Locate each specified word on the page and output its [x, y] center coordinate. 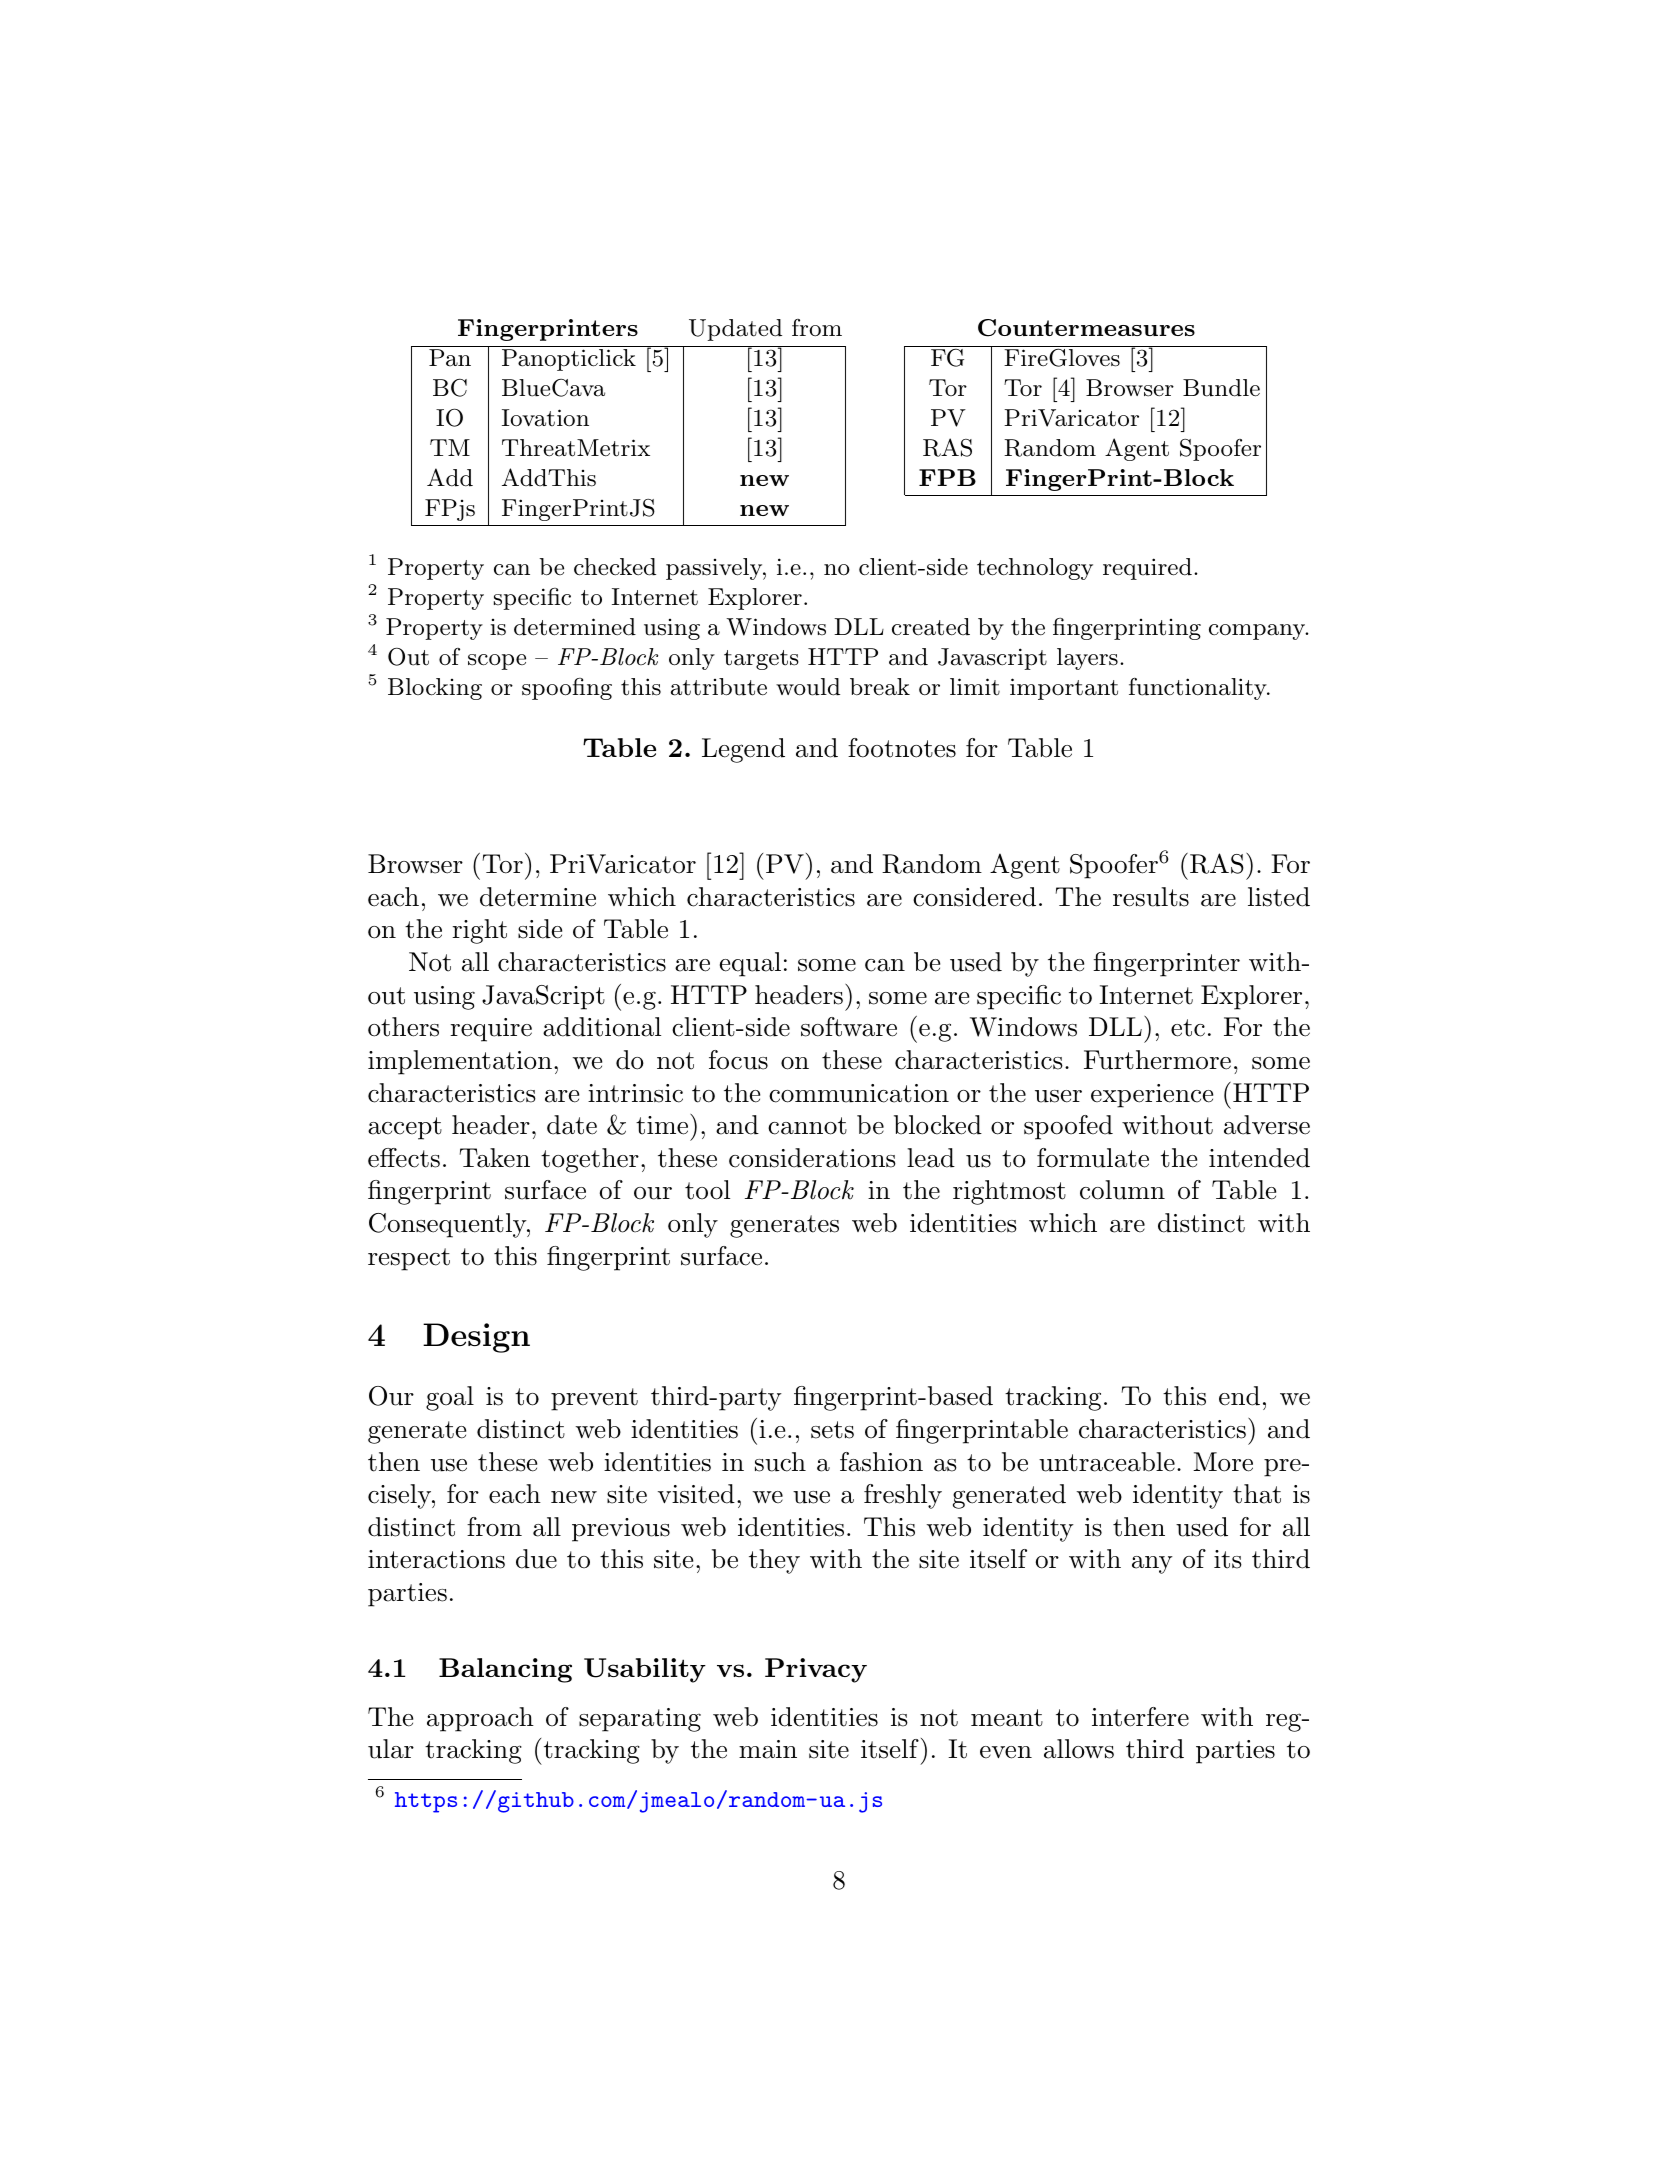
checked [615, 567]
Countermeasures [1086, 328]
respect [409, 1259]
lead [931, 1158]
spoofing [567, 689]
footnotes [902, 748]
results [1151, 897]
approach [480, 1719]
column [1122, 1190]
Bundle [1221, 388]
